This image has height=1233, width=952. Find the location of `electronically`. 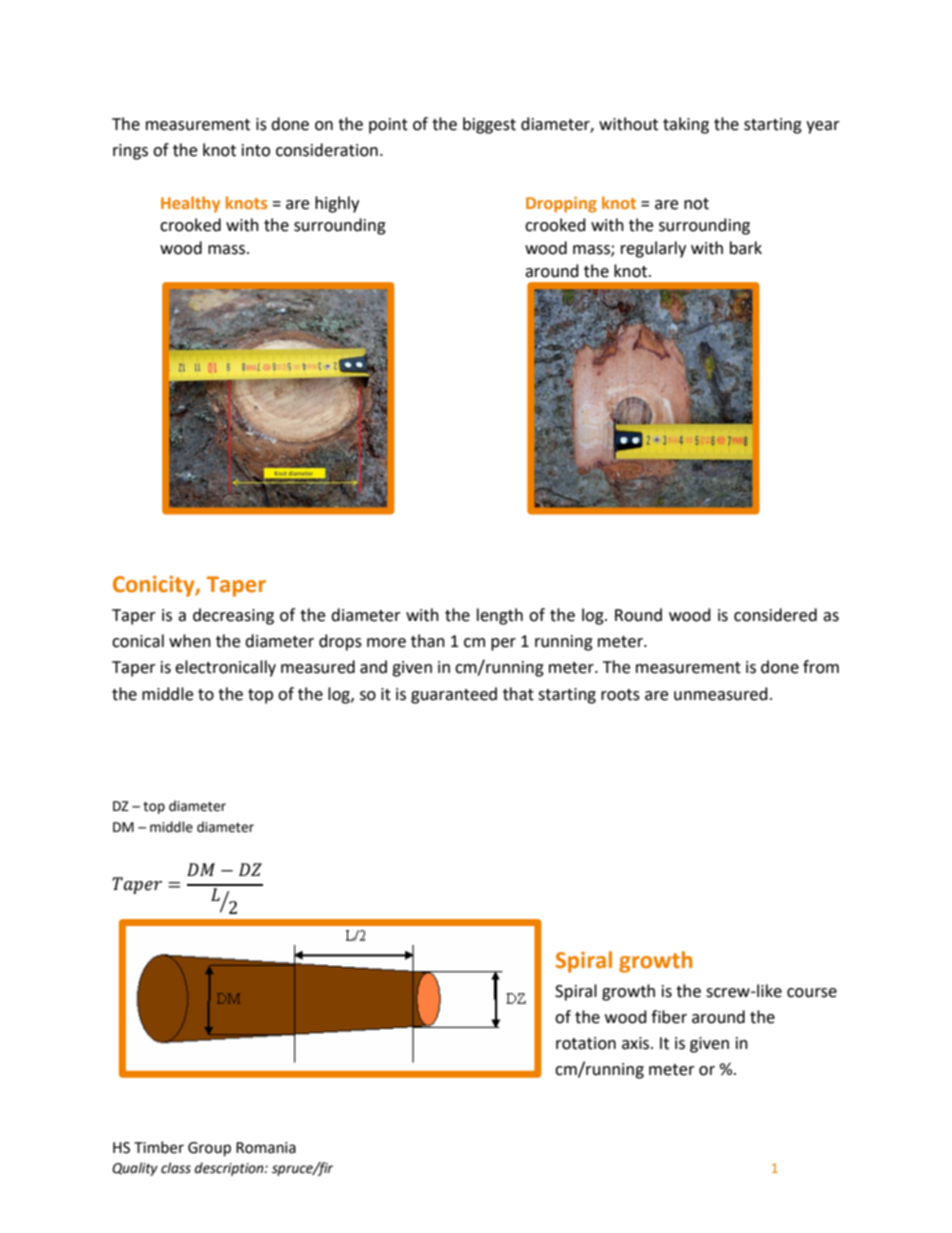

electronically is located at coordinates (225, 668).
